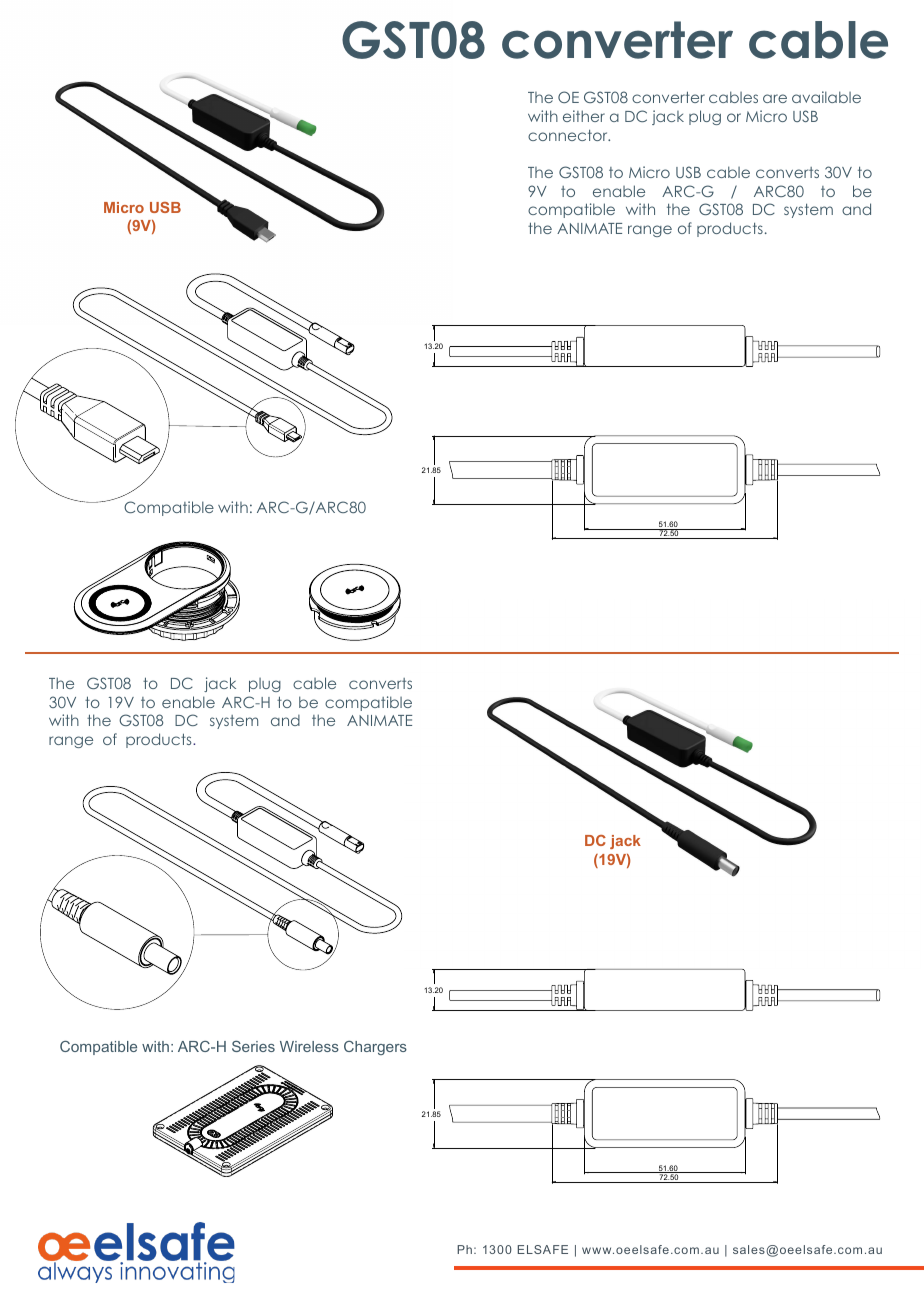  Describe the element at coordinates (569, 135) in the document. I see `connector` at that location.
